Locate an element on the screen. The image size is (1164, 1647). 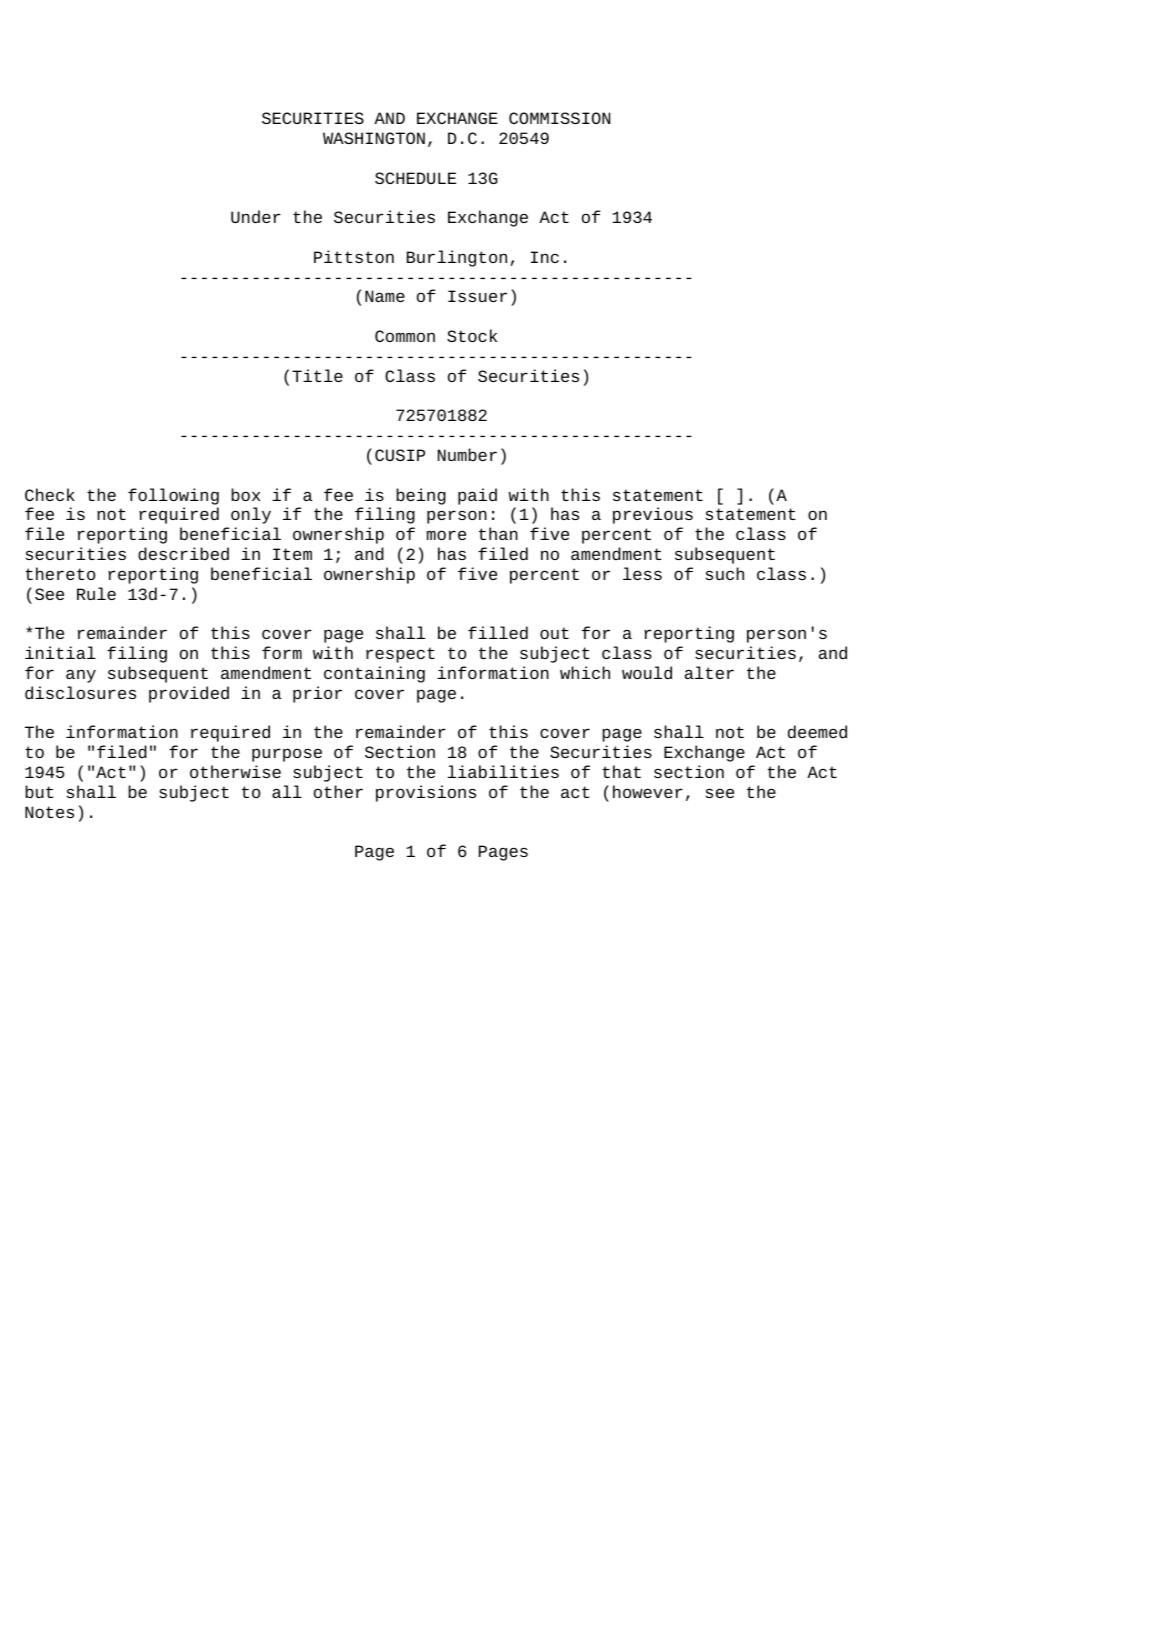
provisions is located at coordinates (426, 793).
